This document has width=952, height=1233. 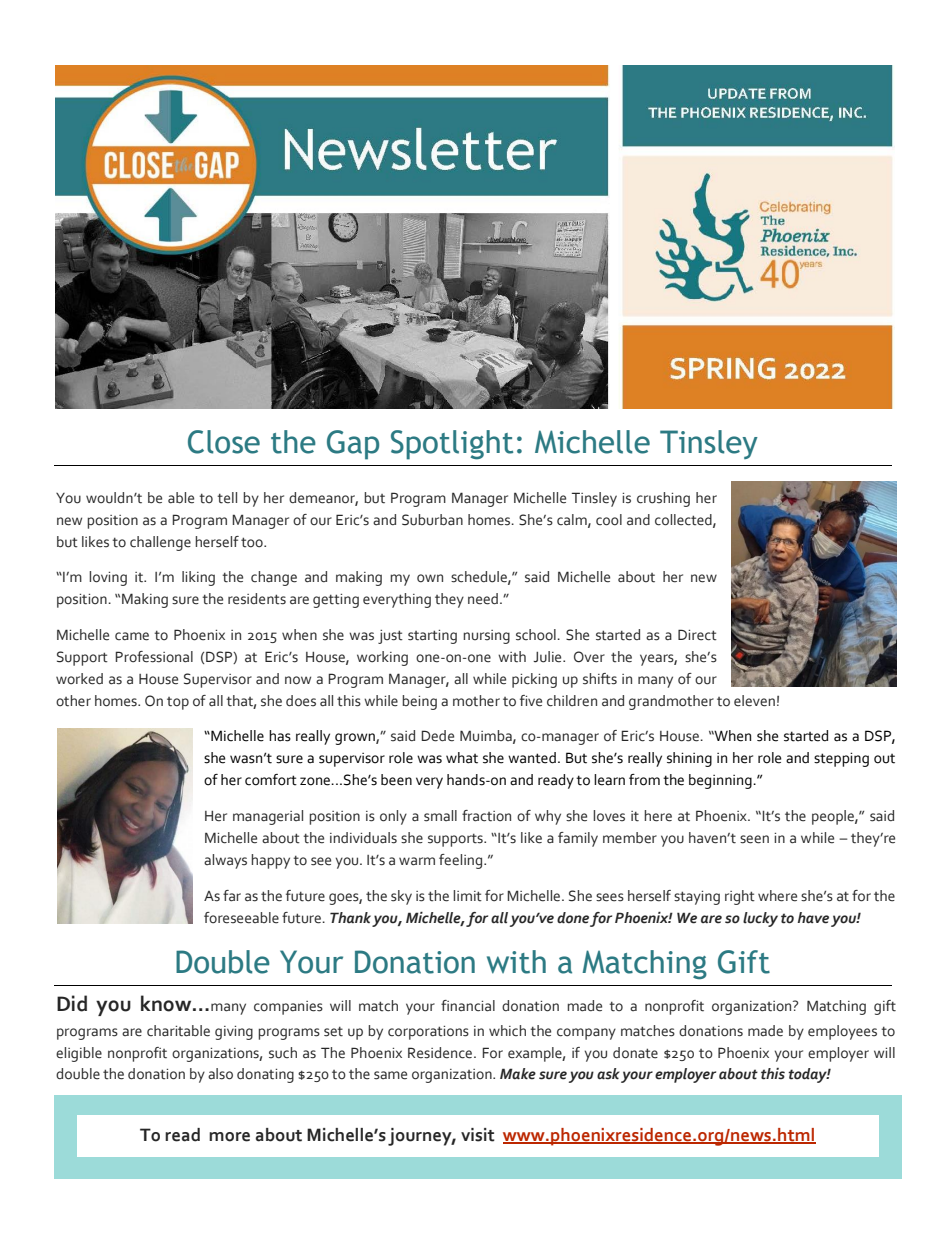 What do you see at coordinates (432, 637) in the document?
I see `starting` at bounding box center [432, 637].
